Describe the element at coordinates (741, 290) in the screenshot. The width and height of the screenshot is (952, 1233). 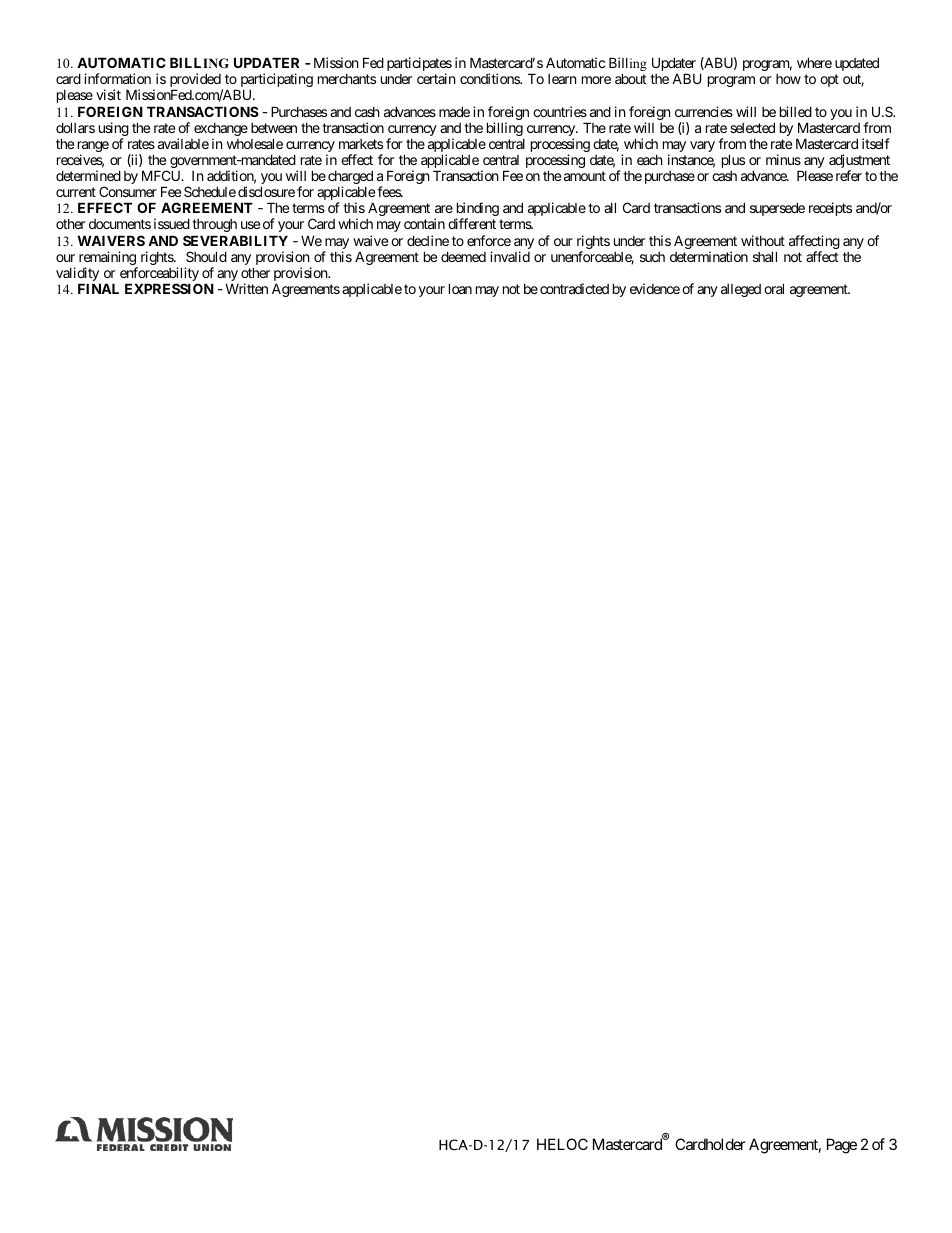
I see `alleged` at that location.
